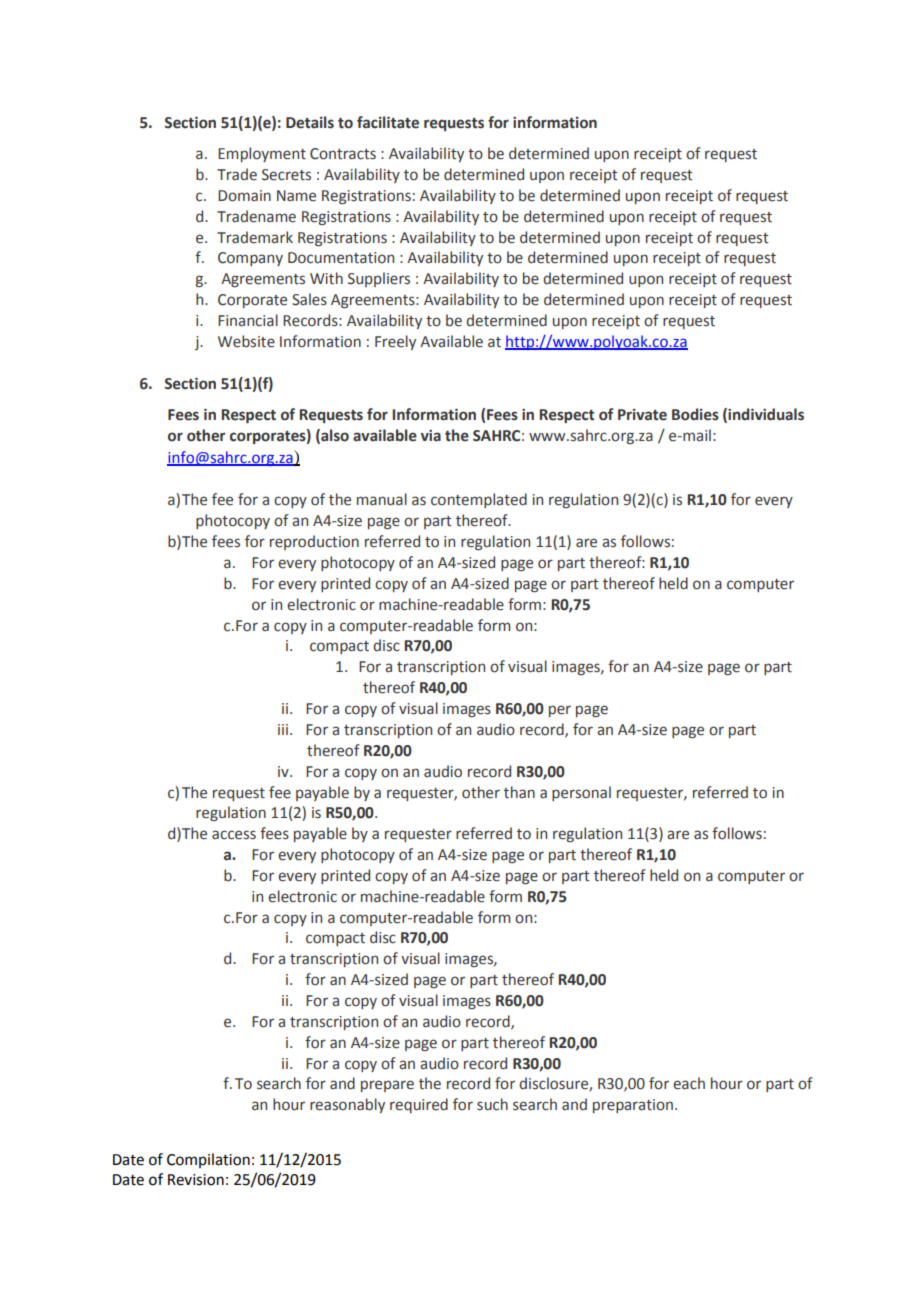  I want to click on Private, so click(642, 415).
